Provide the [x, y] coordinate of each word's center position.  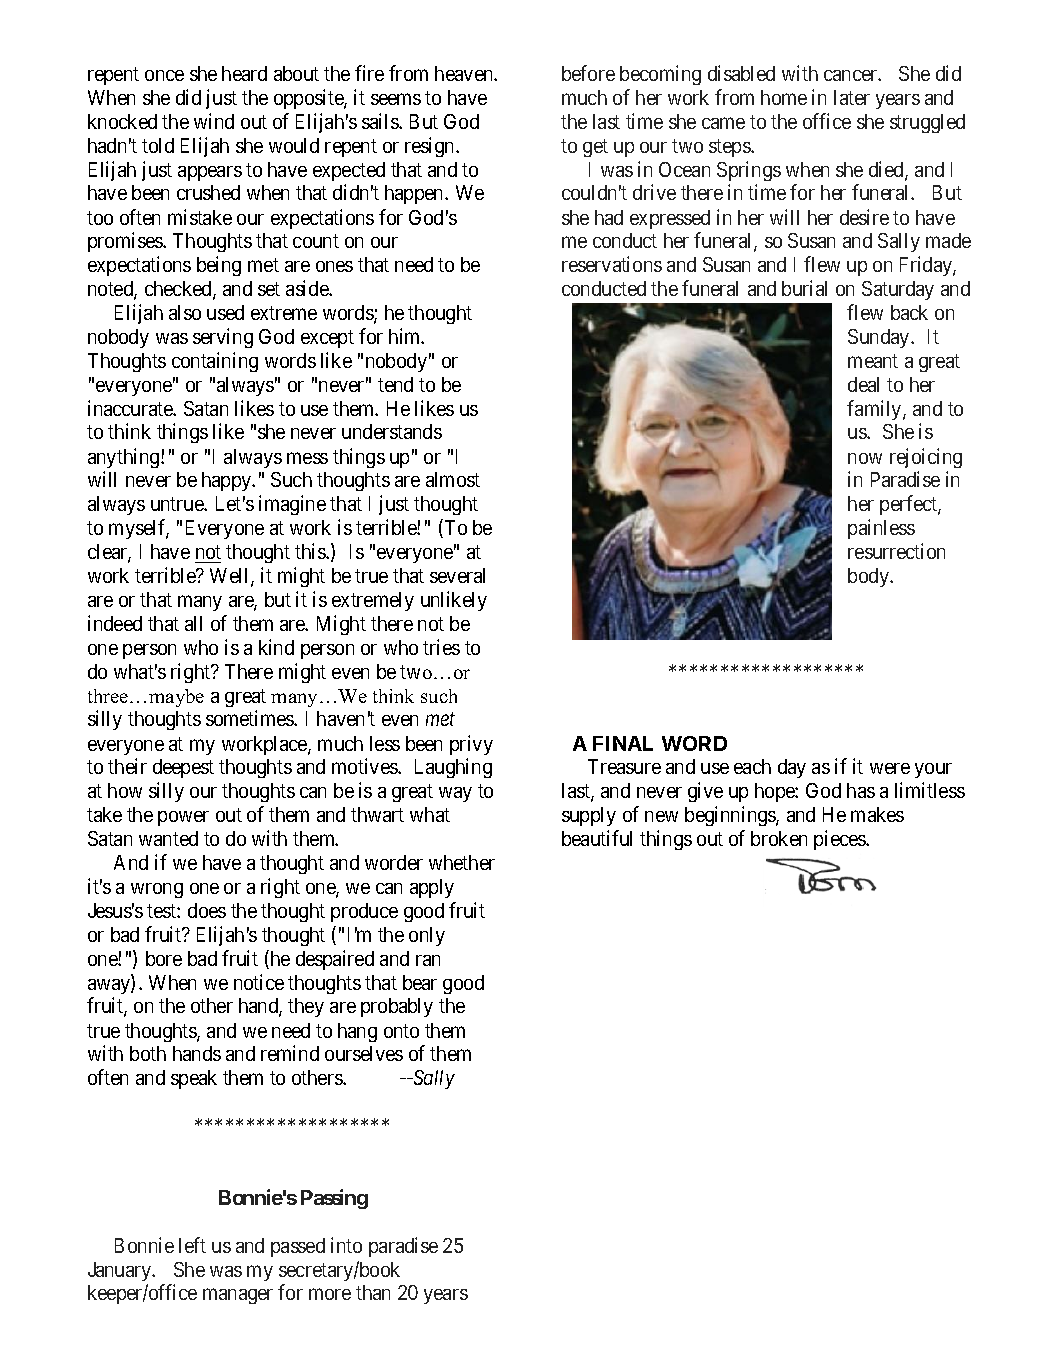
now [865, 458]
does [207, 910]
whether [462, 862]
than [373, 1292]
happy [228, 481]
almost [453, 479]
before [588, 73]
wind [214, 121]
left [192, 1245]
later [852, 97]
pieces [840, 840]
